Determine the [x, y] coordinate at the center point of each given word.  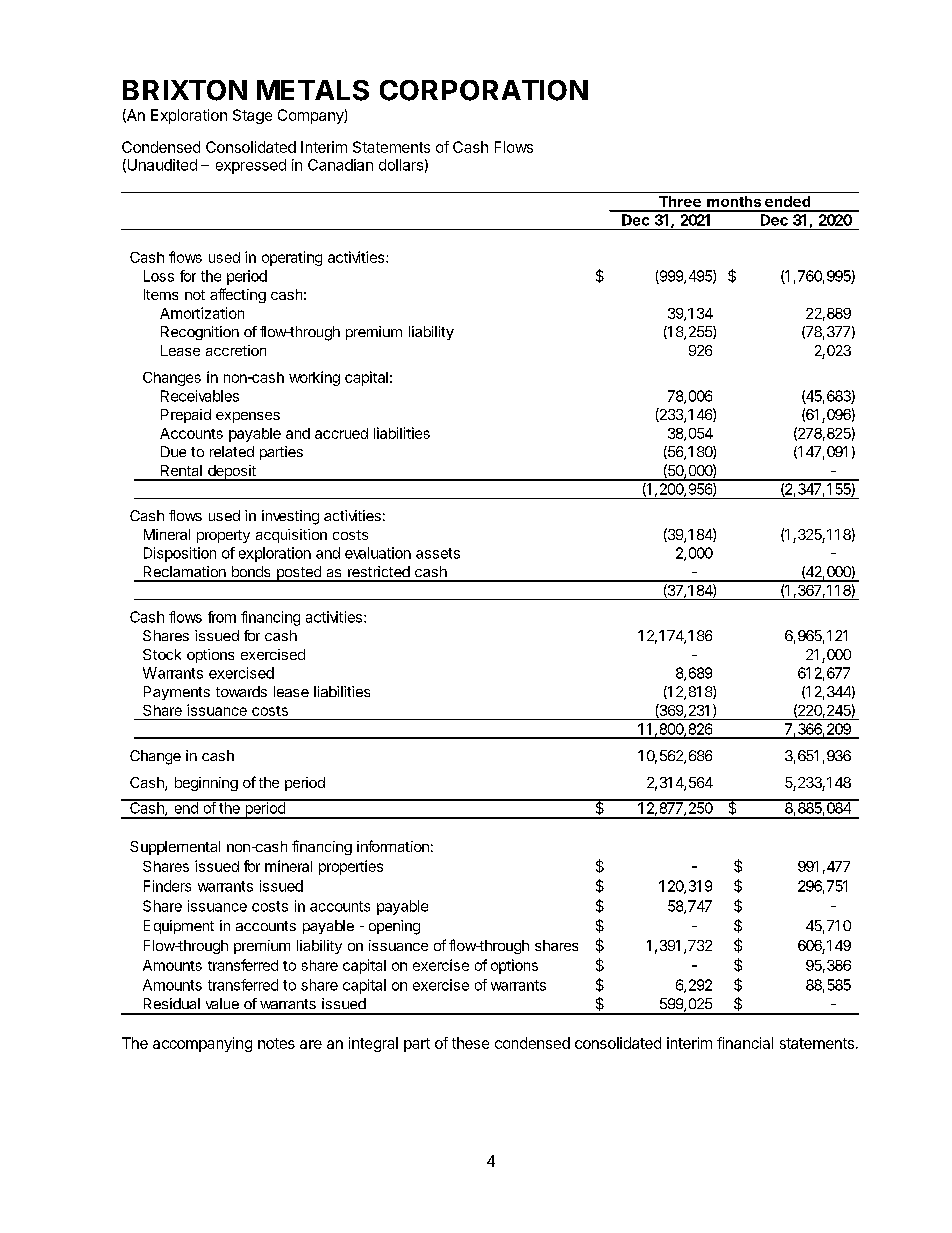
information [393, 846]
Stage [252, 116]
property [223, 536]
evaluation [378, 553]
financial [745, 1043]
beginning [206, 784]
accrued [341, 433]
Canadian [340, 165]
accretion [236, 350]
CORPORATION [484, 90]
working [314, 378]
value [222, 1003]
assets [438, 553]
